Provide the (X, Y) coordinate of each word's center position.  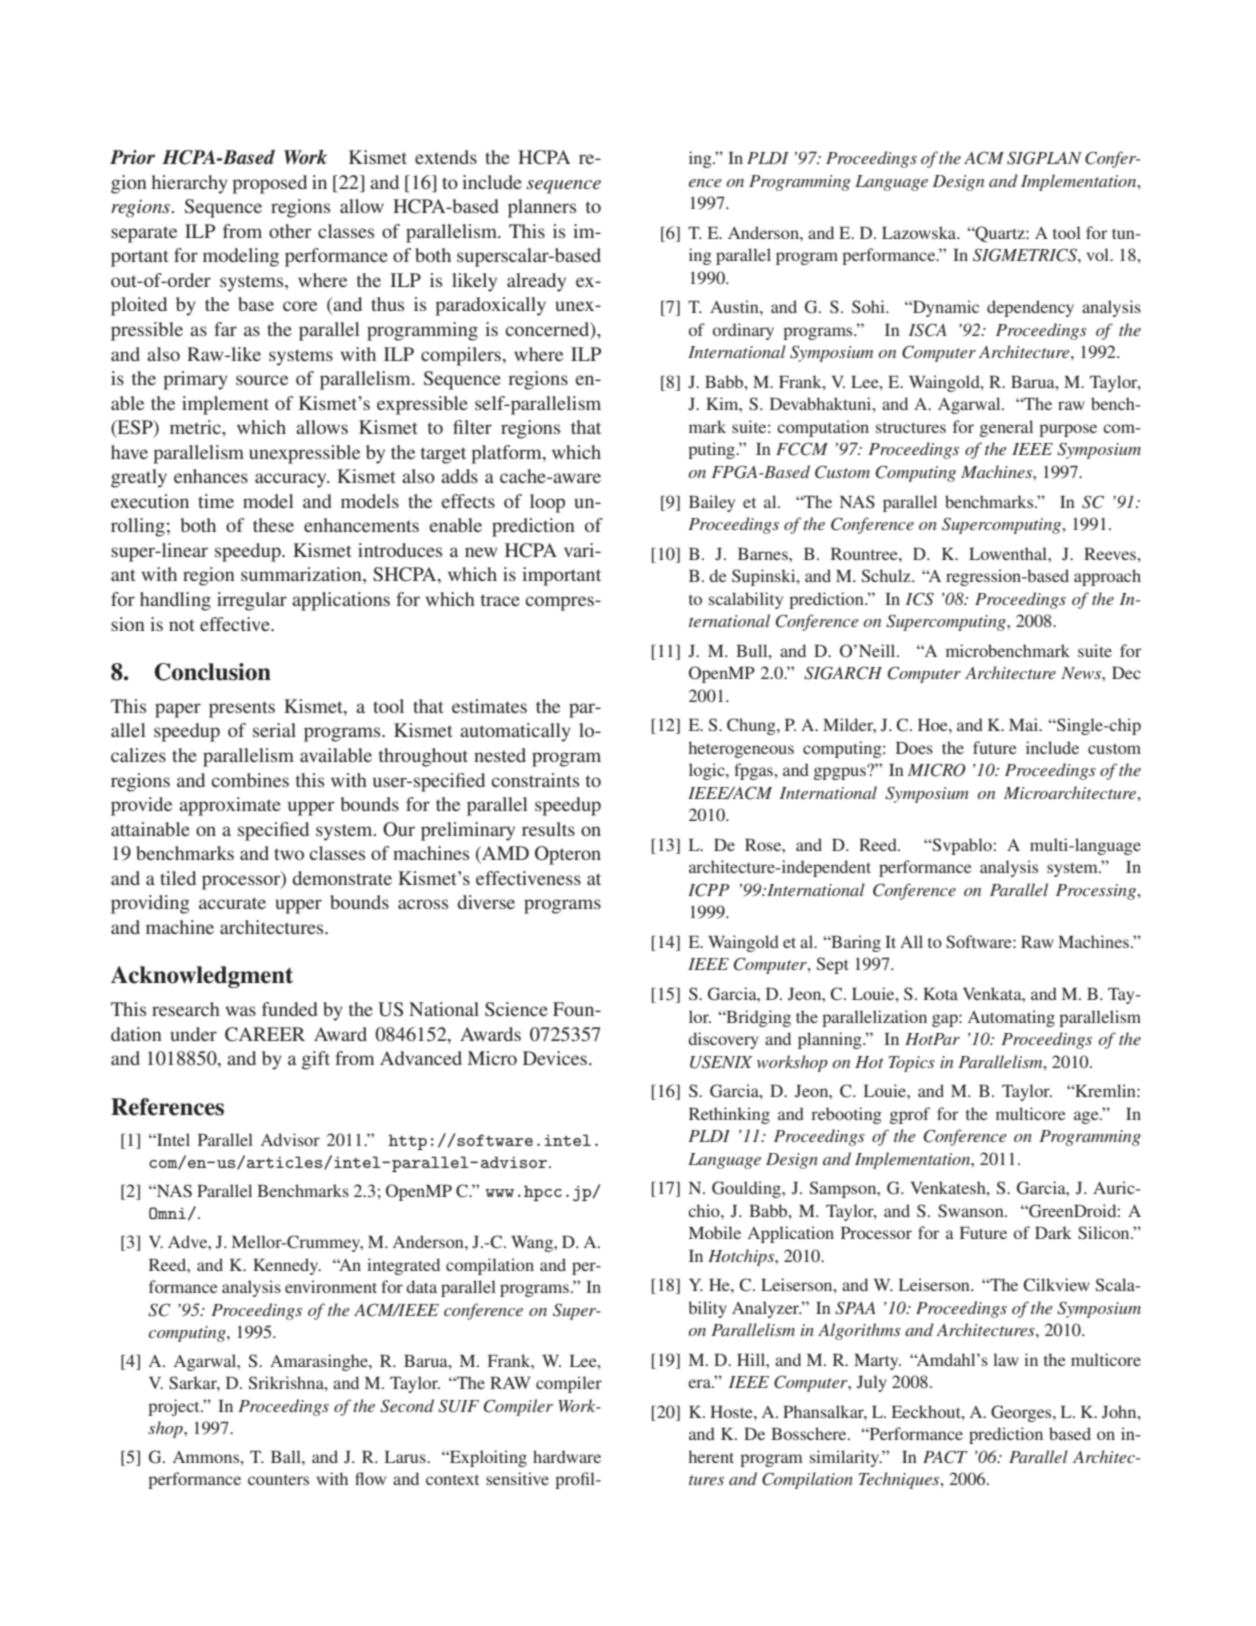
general (1006, 428)
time (216, 501)
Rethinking (729, 1115)
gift (316, 1060)
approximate (230, 806)
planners (542, 208)
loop (547, 503)
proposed (269, 184)
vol (1099, 254)
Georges (1022, 1413)
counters (278, 1480)
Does (914, 747)
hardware (567, 1456)
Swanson (972, 1210)
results (548, 829)
